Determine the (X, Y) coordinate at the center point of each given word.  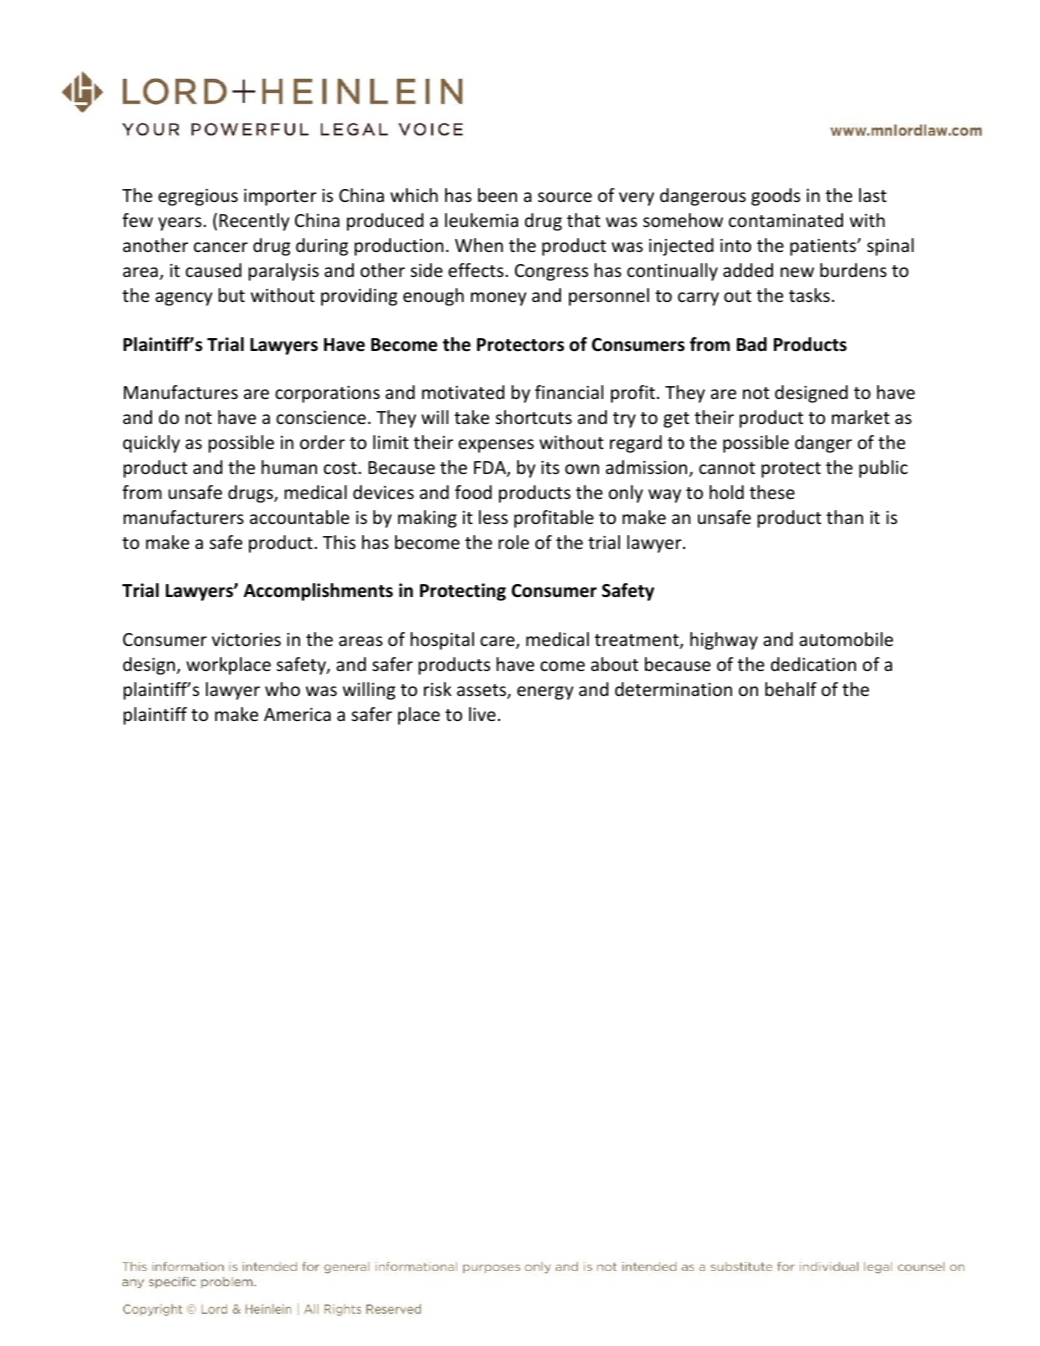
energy (545, 693)
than (844, 517)
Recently (254, 222)
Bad (752, 344)
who (282, 689)
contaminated (786, 220)
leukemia (481, 220)
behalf (791, 689)
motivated (463, 392)
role (513, 542)
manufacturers (183, 517)
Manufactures (181, 392)
